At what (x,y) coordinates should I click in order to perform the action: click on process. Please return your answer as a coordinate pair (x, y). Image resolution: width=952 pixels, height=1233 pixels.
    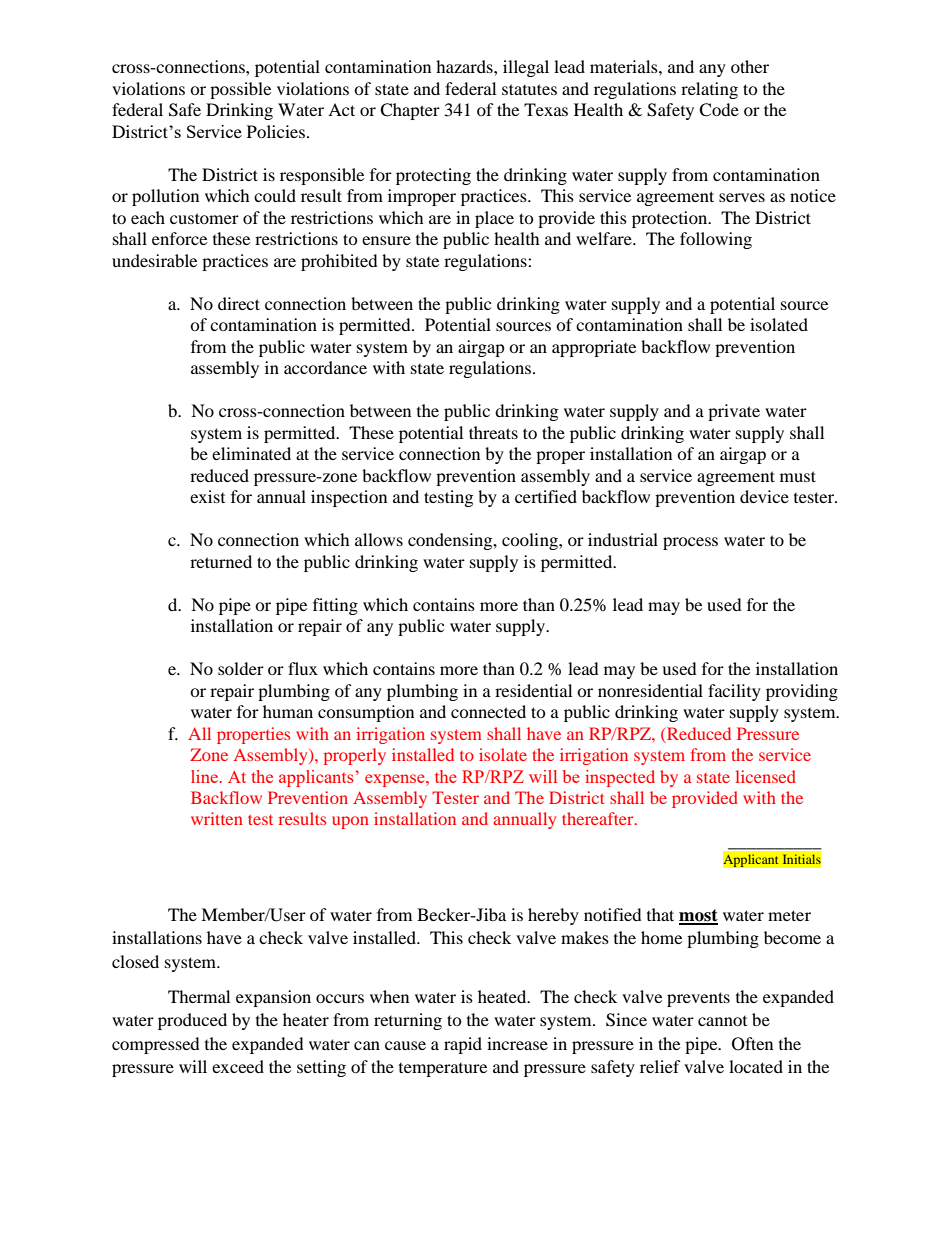
    Looking at the image, I should click on (690, 543).
